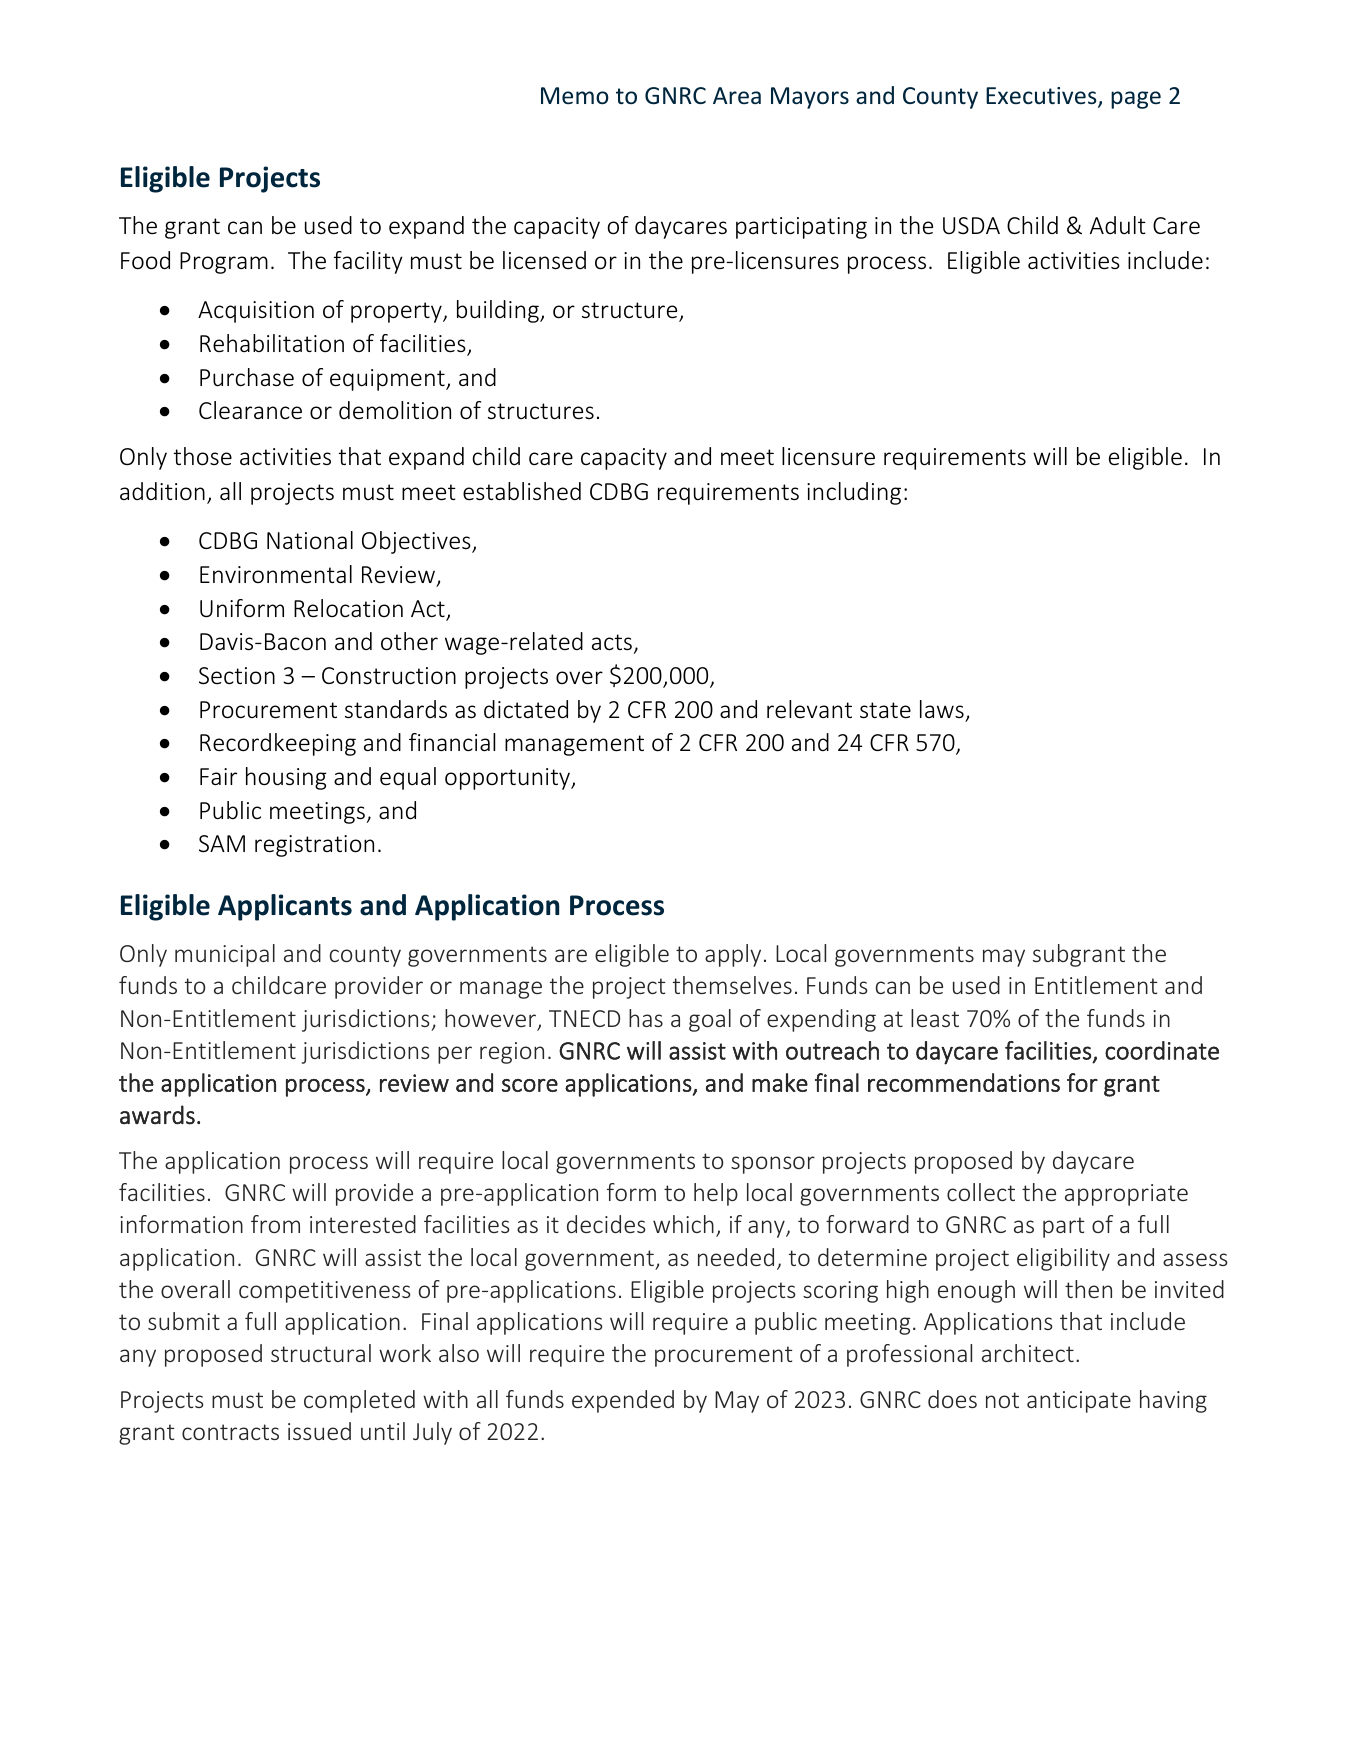  What do you see at coordinates (286, 778) in the screenshot?
I see `housing` at bounding box center [286, 778].
